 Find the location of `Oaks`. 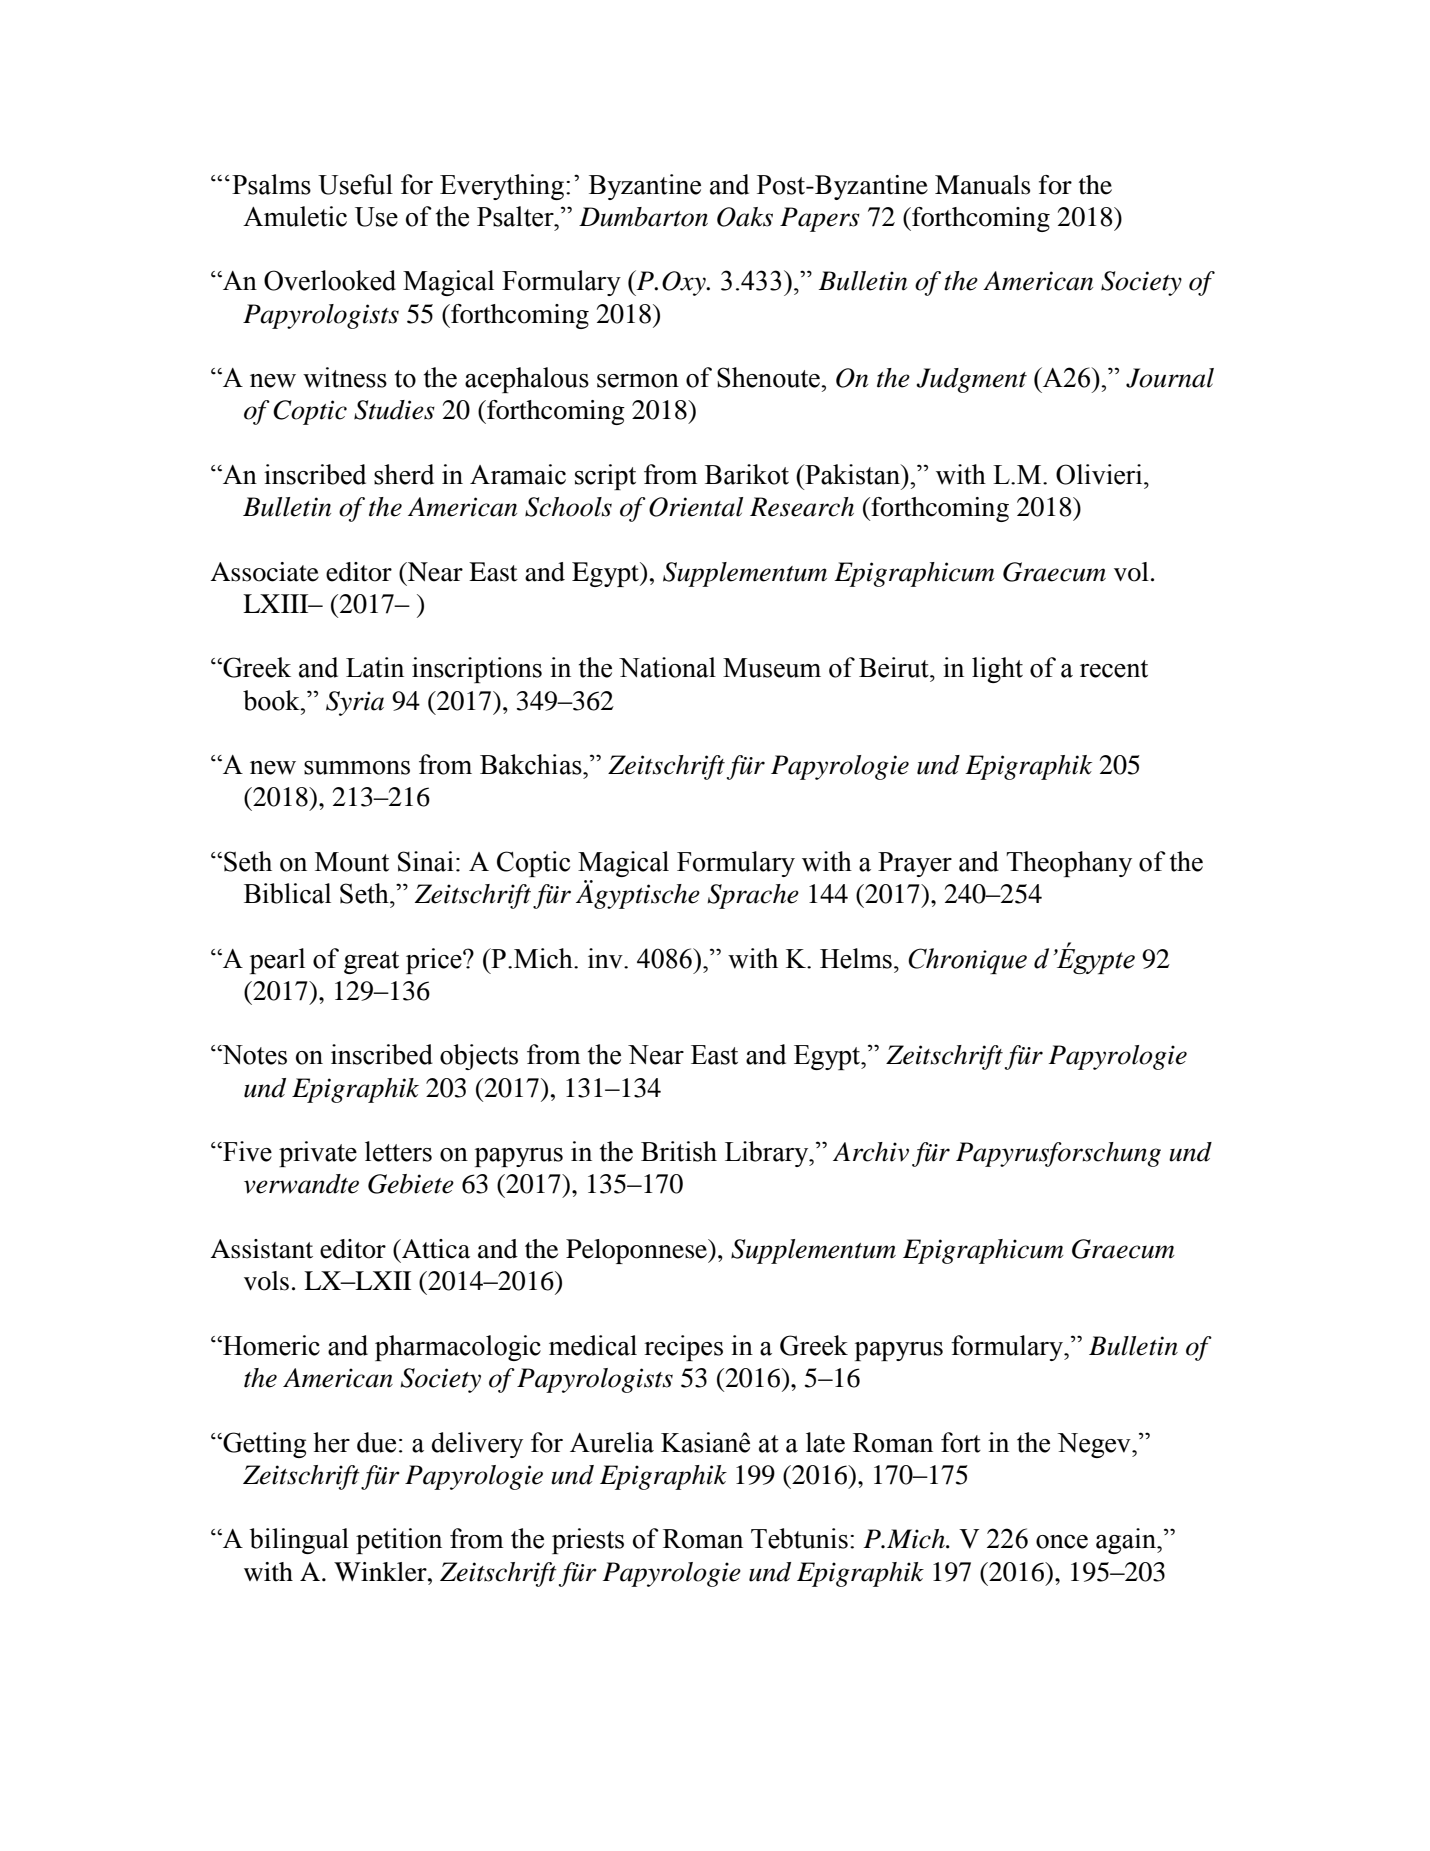

Oaks is located at coordinates (745, 217).
